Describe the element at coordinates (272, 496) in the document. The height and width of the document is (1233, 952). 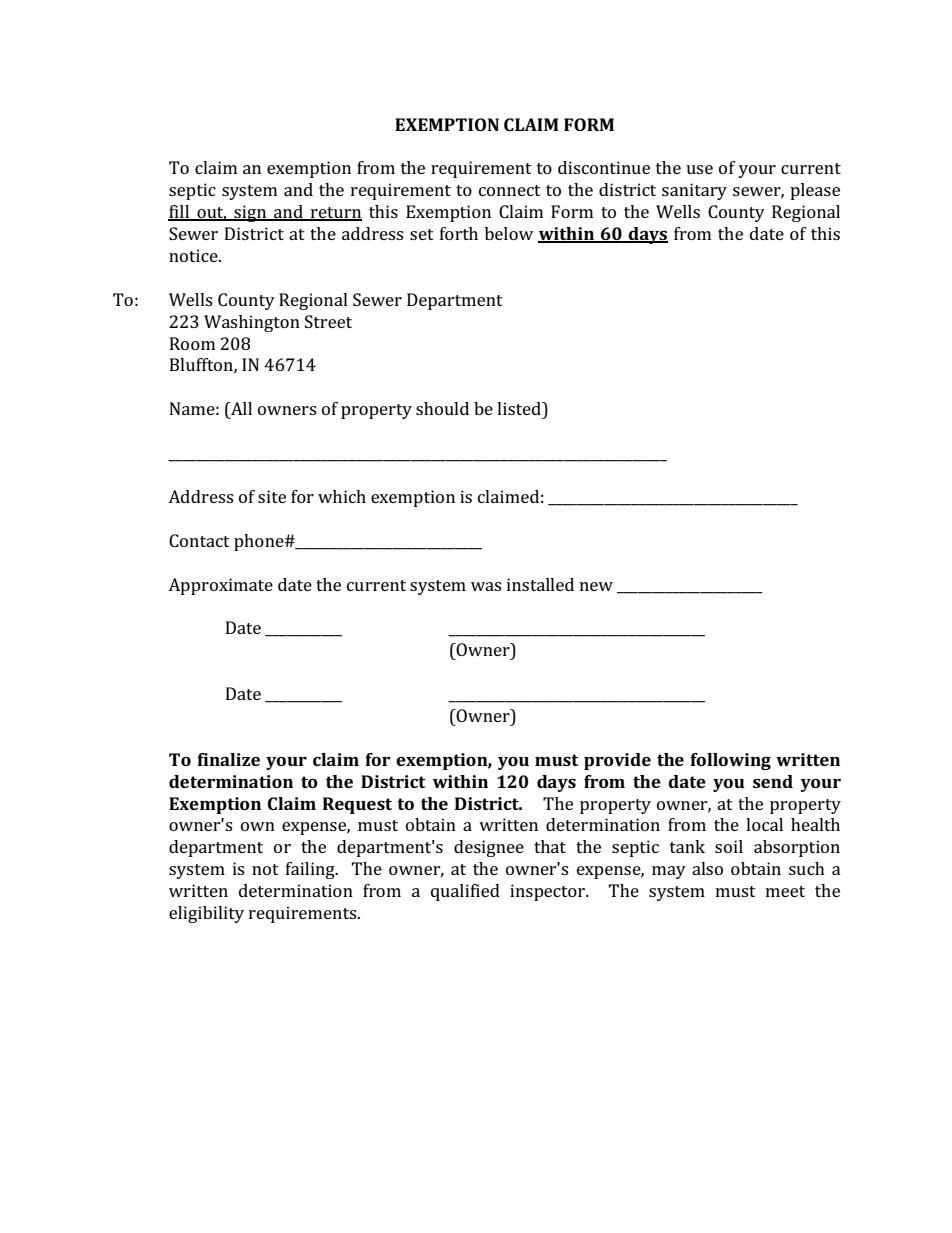
I see `site` at that location.
